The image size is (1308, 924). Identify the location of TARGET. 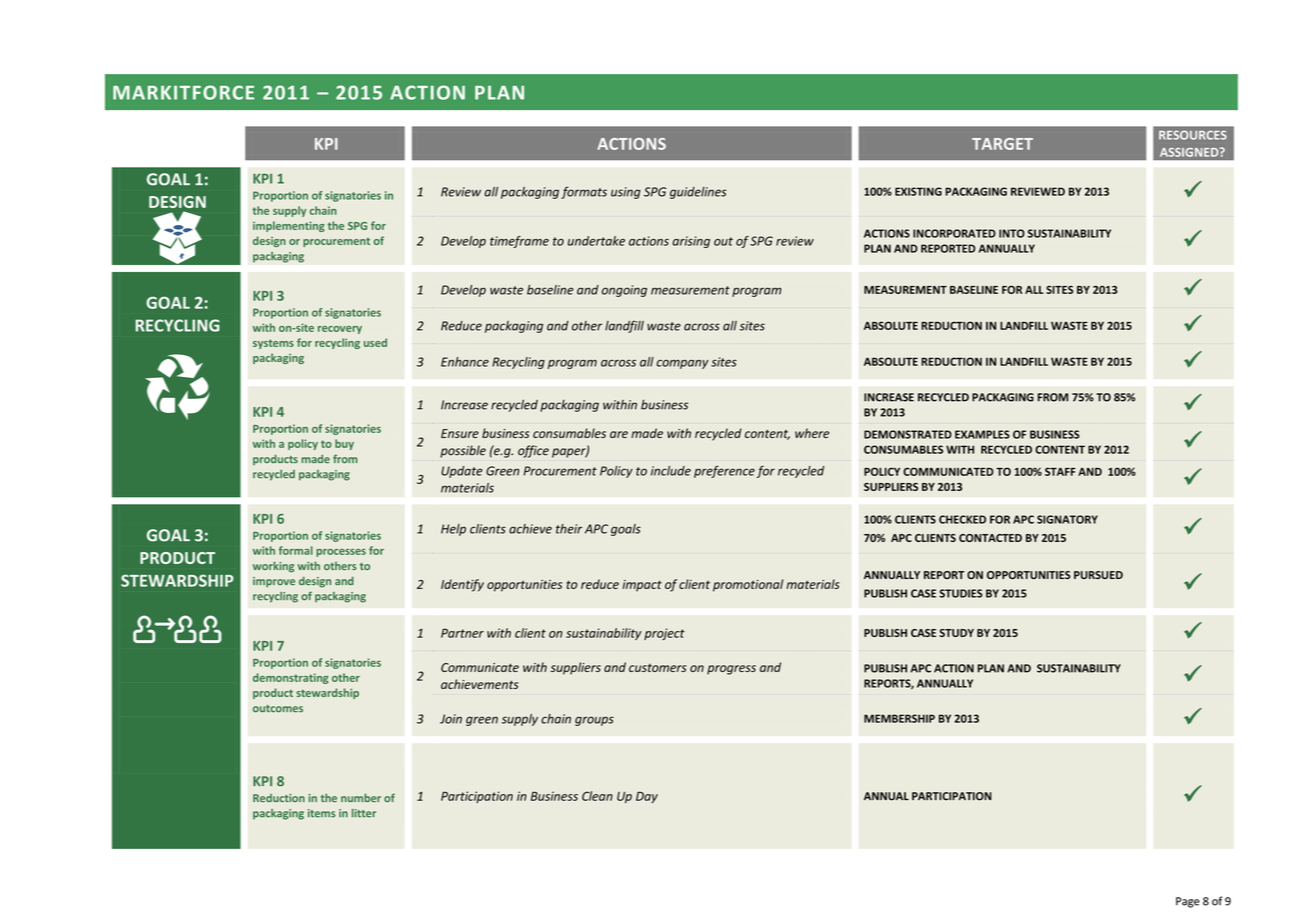
(1002, 144).
